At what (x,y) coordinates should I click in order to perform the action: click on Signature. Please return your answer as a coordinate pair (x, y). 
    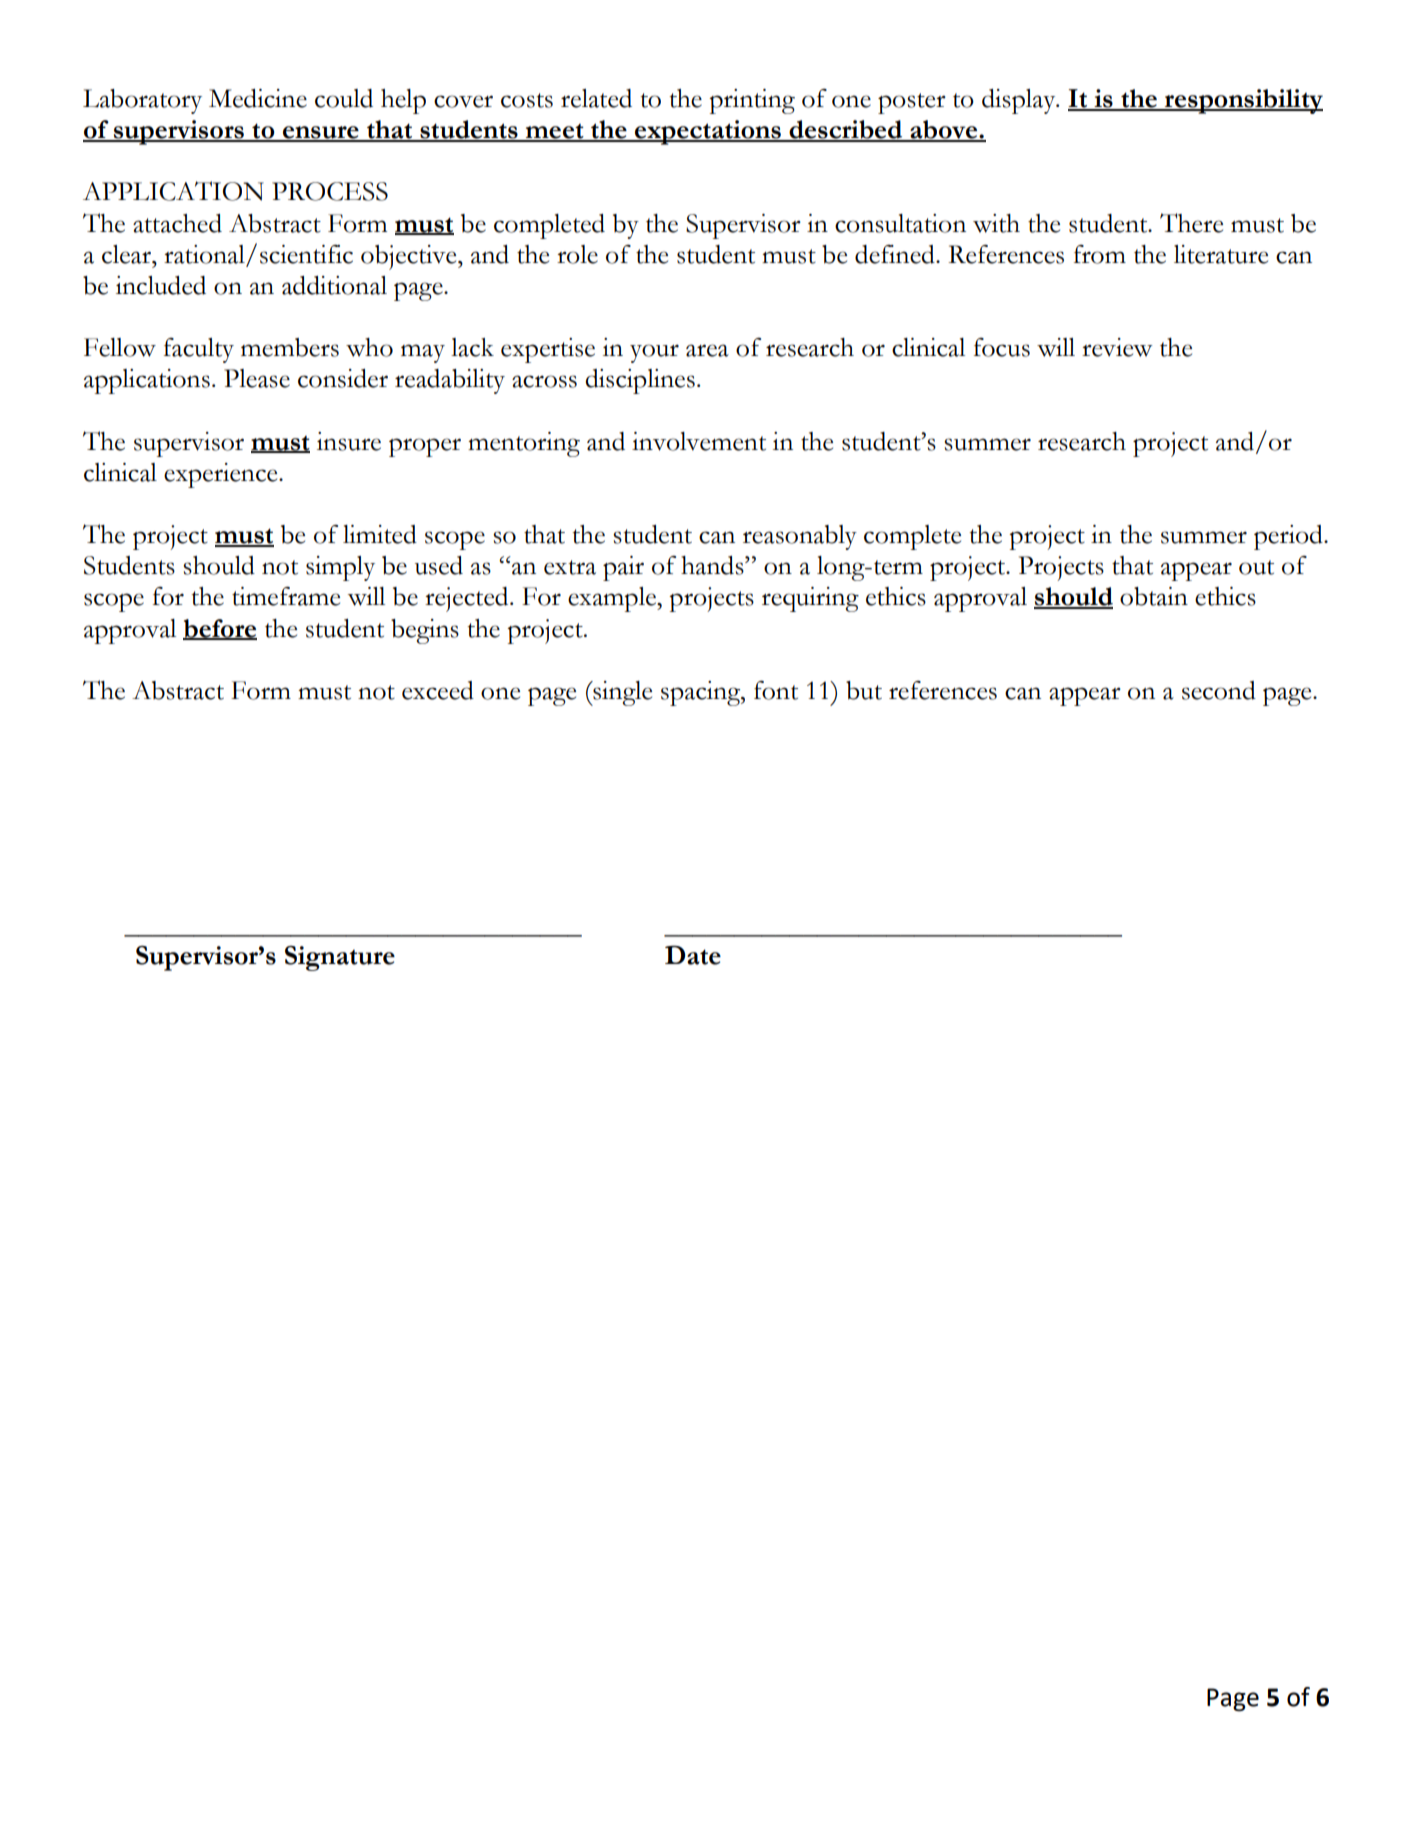
    Looking at the image, I should click on (340, 958).
